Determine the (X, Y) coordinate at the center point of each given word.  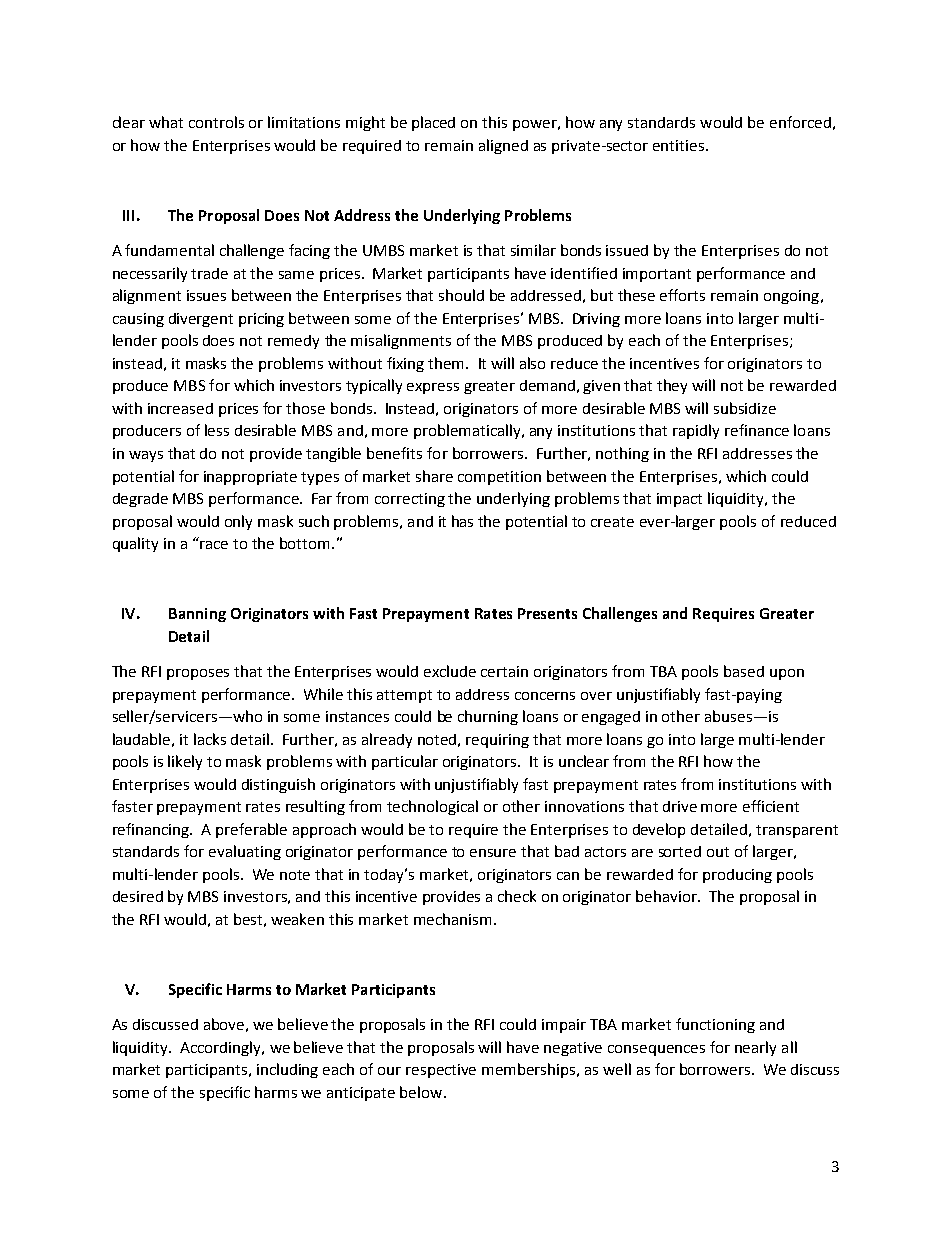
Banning (197, 615)
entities (680, 145)
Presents (547, 613)
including (287, 1070)
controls (216, 122)
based (744, 671)
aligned (503, 146)
